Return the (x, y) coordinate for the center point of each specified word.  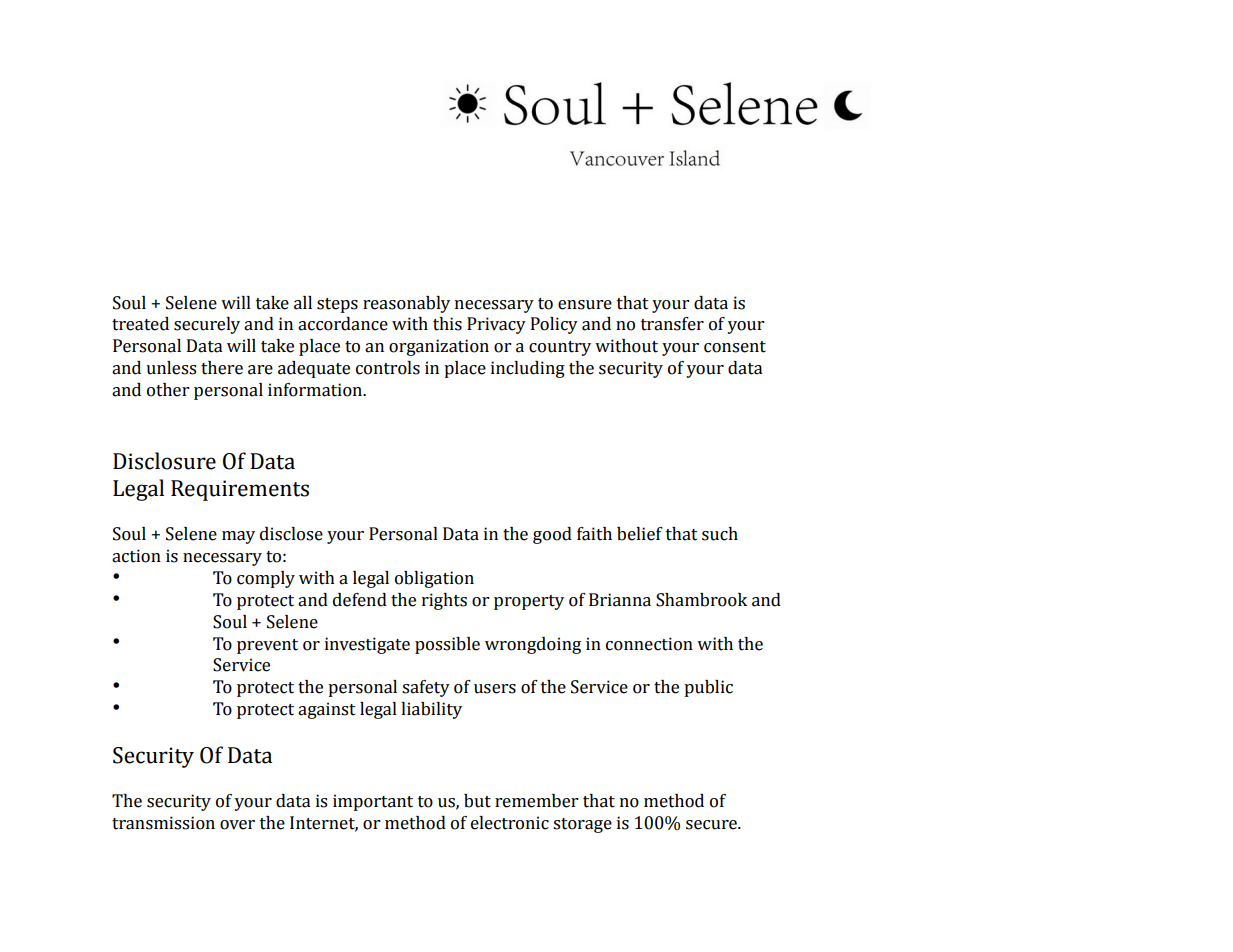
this (447, 324)
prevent (267, 646)
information (316, 390)
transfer (672, 324)
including (528, 369)
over (237, 825)
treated (140, 324)
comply (266, 579)
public (708, 688)
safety (426, 688)
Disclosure (164, 461)
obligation (434, 579)
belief (640, 534)
